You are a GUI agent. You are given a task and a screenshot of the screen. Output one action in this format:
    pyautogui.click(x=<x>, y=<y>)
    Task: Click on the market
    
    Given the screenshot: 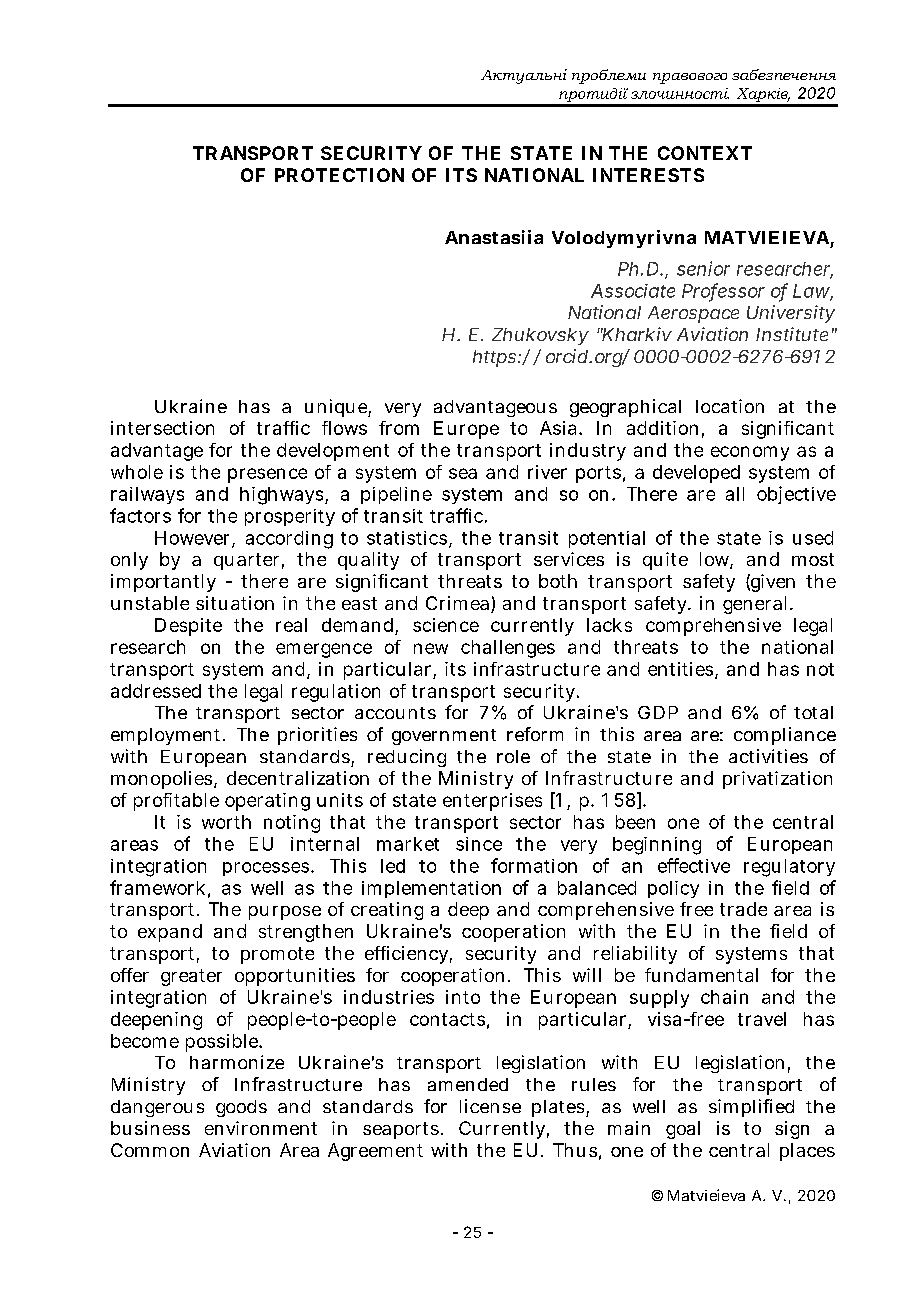 What is the action you would take?
    pyautogui.click(x=408, y=844)
